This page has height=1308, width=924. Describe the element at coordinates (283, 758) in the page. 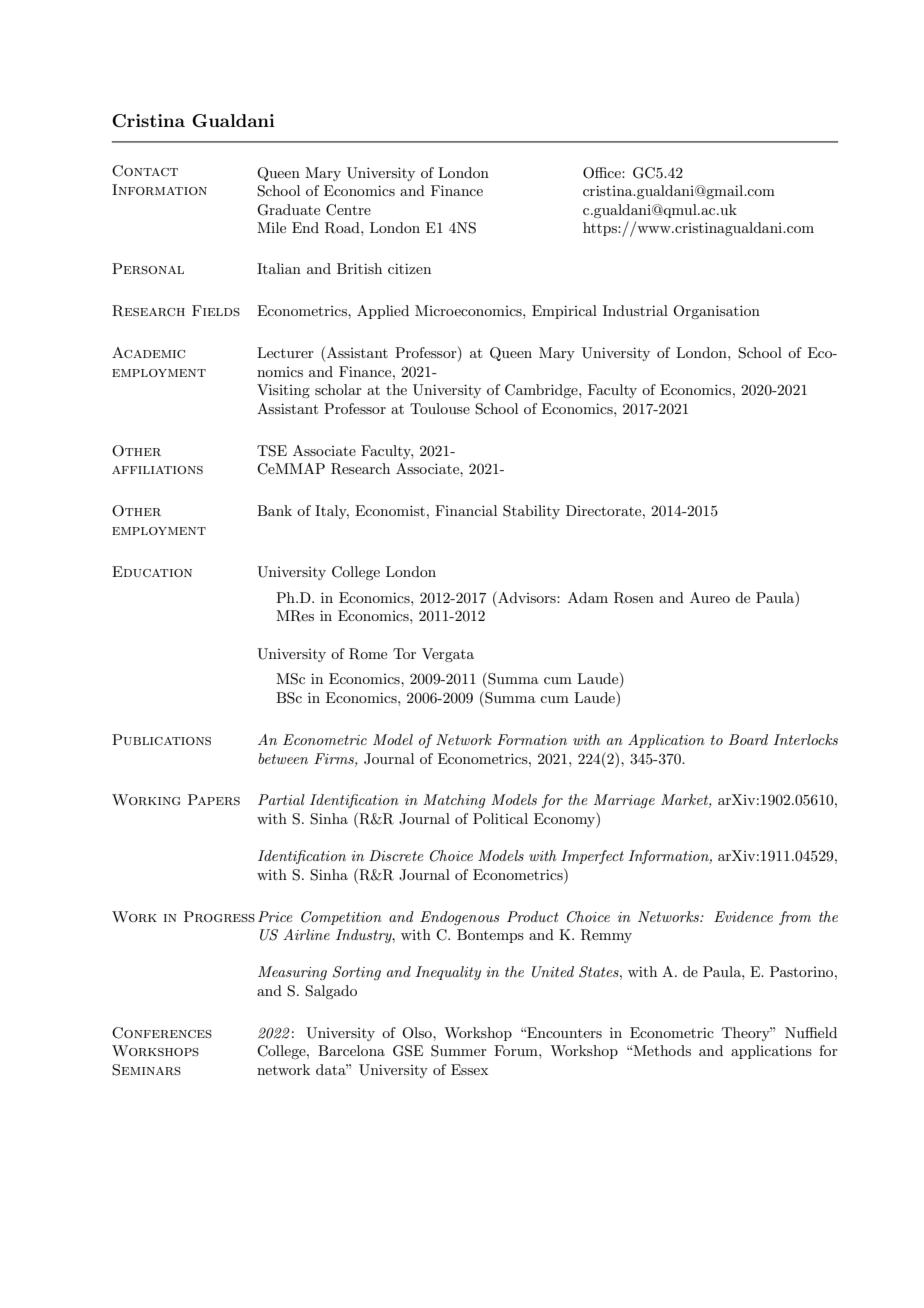

I see `between` at that location.
